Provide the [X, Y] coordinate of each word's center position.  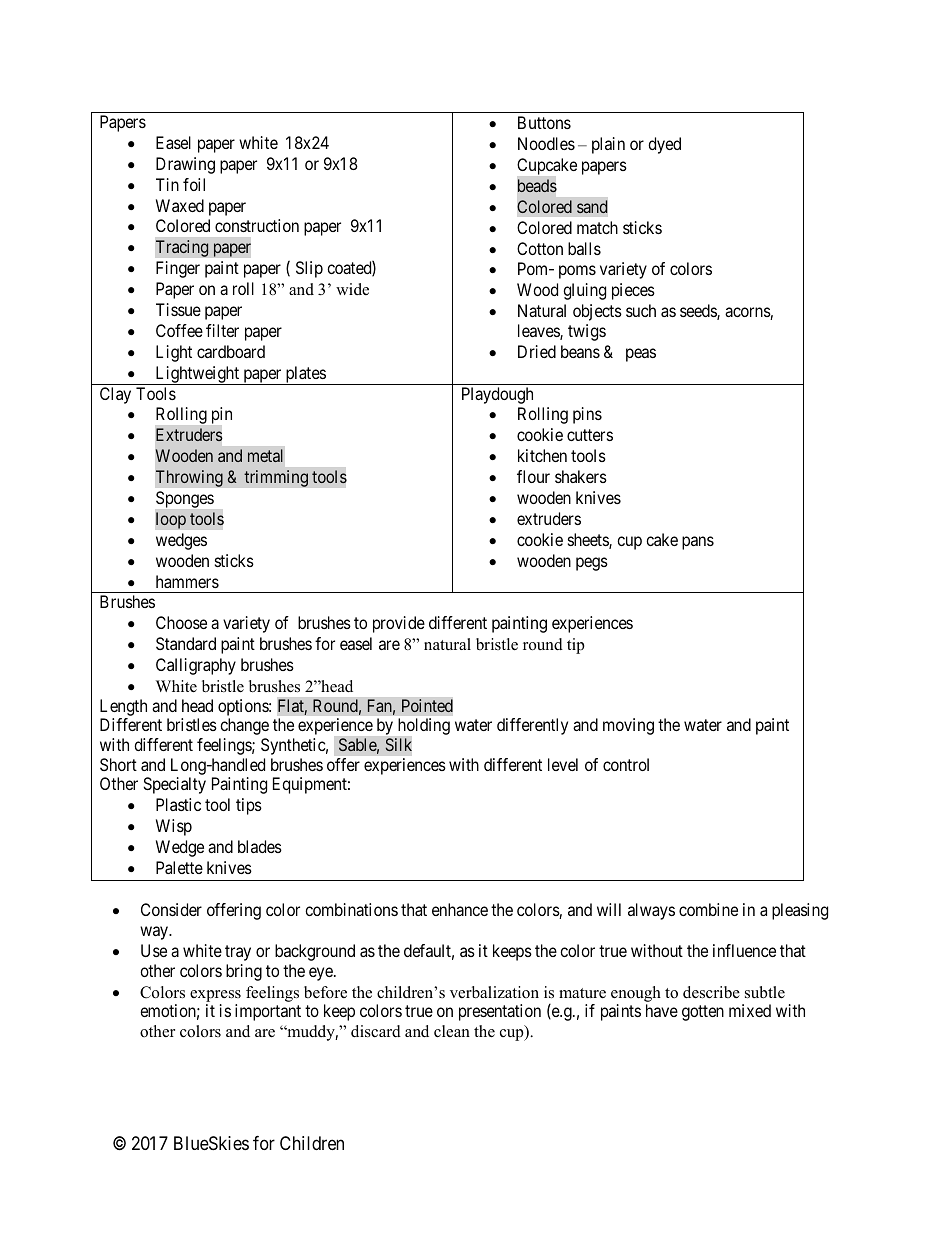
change [244, 726]
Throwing [189, 478]
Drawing [185, 165]
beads [537, 185]
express [215, 996]
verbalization [494, 992]
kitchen [542, 455]
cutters [590, 435]
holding [424, 726]
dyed [664, 145]
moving [628, 726]
